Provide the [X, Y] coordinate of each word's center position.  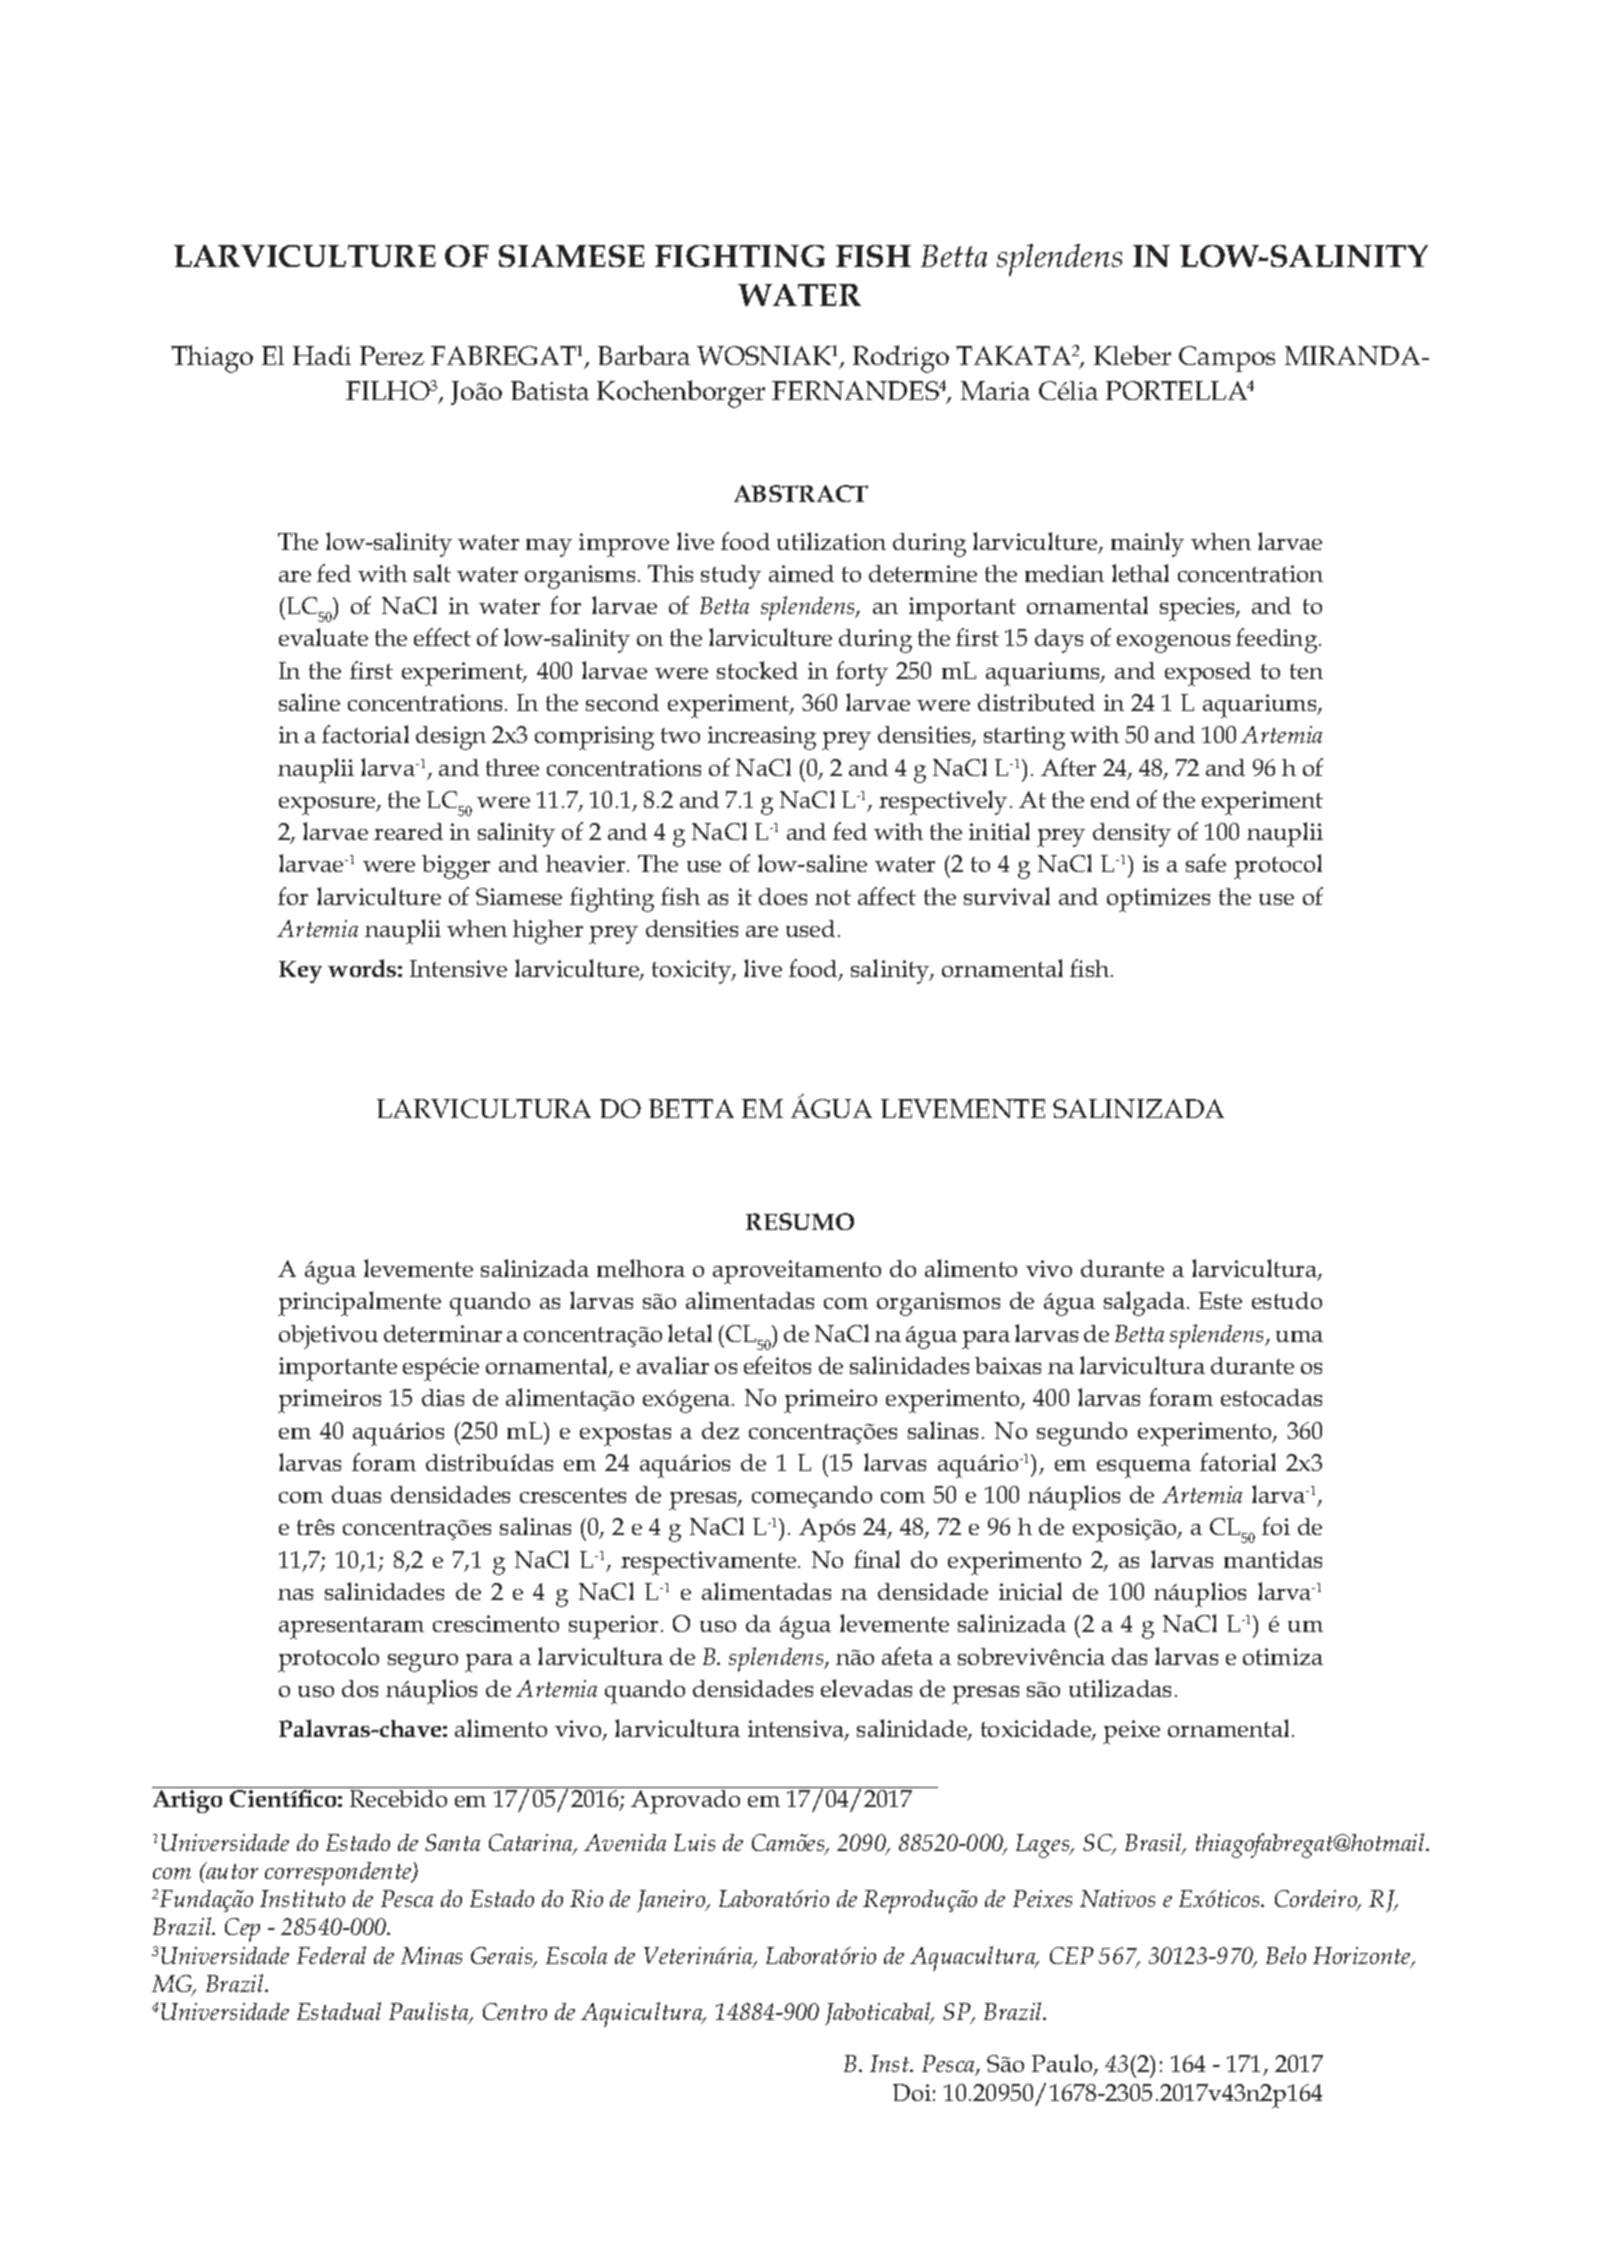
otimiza [1283, 1656]
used [810, 928]
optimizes [1158, 900]
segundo [1082, 1434]
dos [360, 1688]
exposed [1208, 674]
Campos [1227, 359]
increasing [762, 738]
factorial [365, 734]
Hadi [322, 355]
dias [443, 1397]
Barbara [644, 355]
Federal [331, 1955]
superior [613, 1627]
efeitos [777, 1365]
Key [300, 972]
